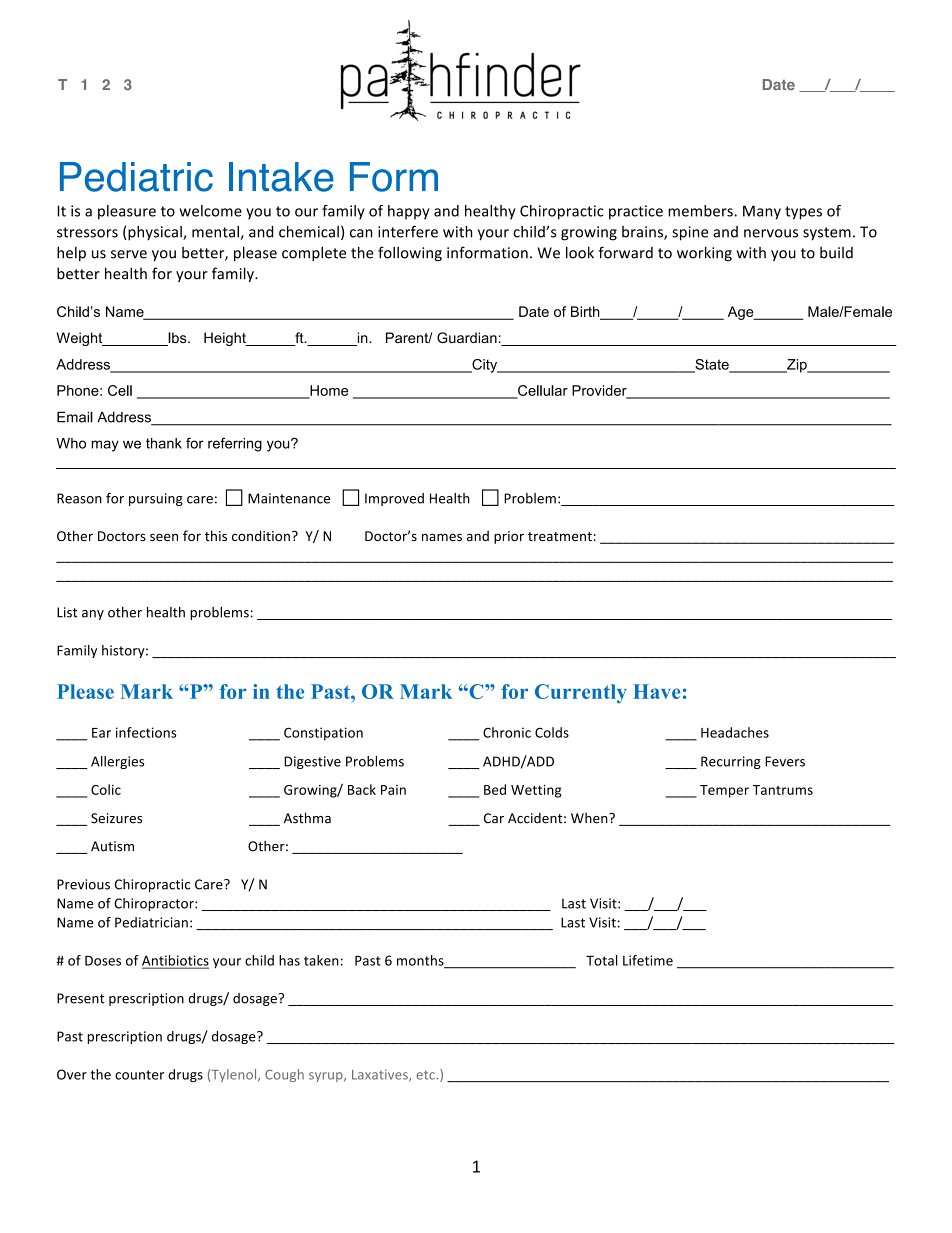  What do you see at coordinates (724, 791) in the page?
I see `Temper` at bounding box center [724, 791].
